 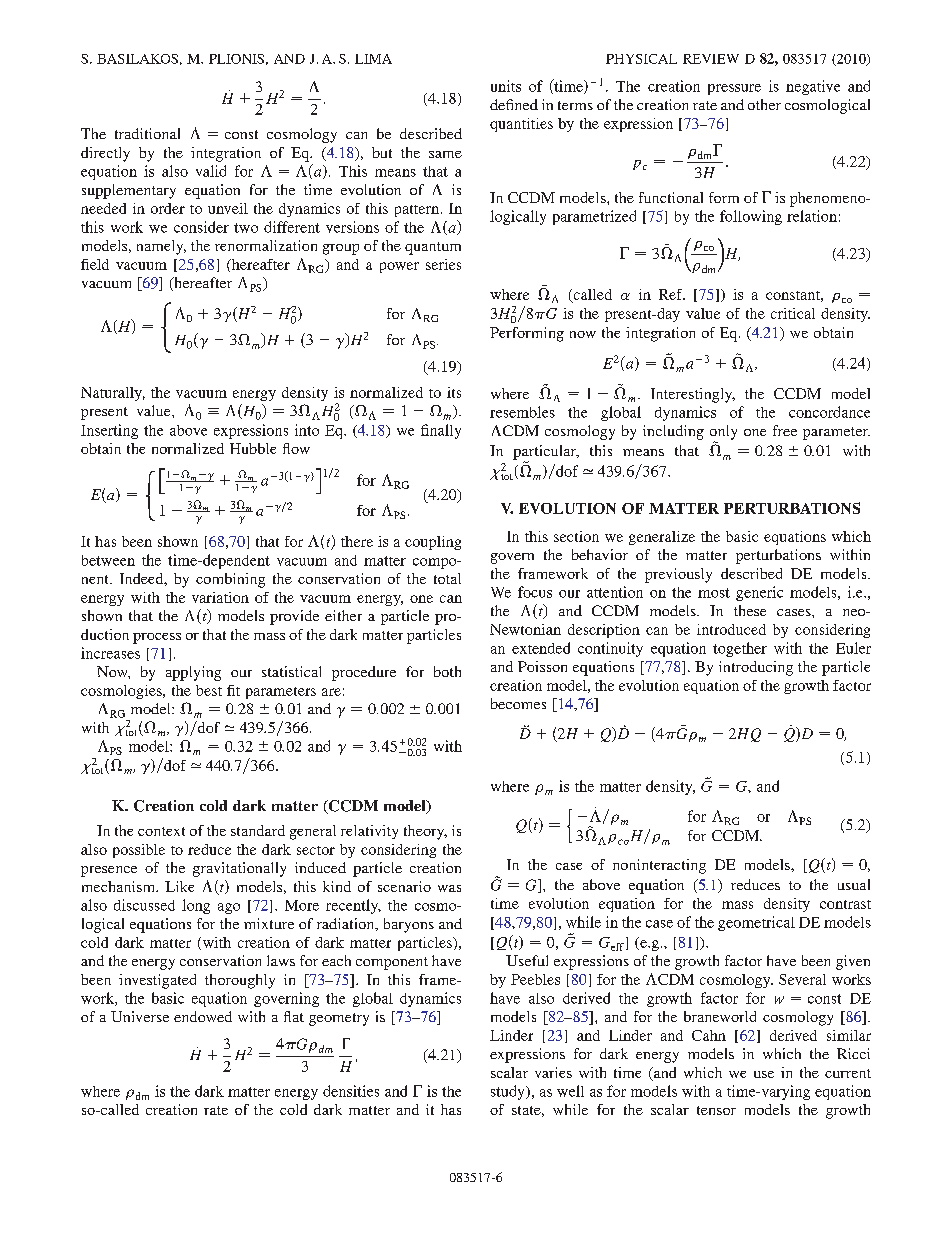 What do you see at coordinates (220, 597) in the screenshot?
I see `variation` at bounding box center [220, 597].
